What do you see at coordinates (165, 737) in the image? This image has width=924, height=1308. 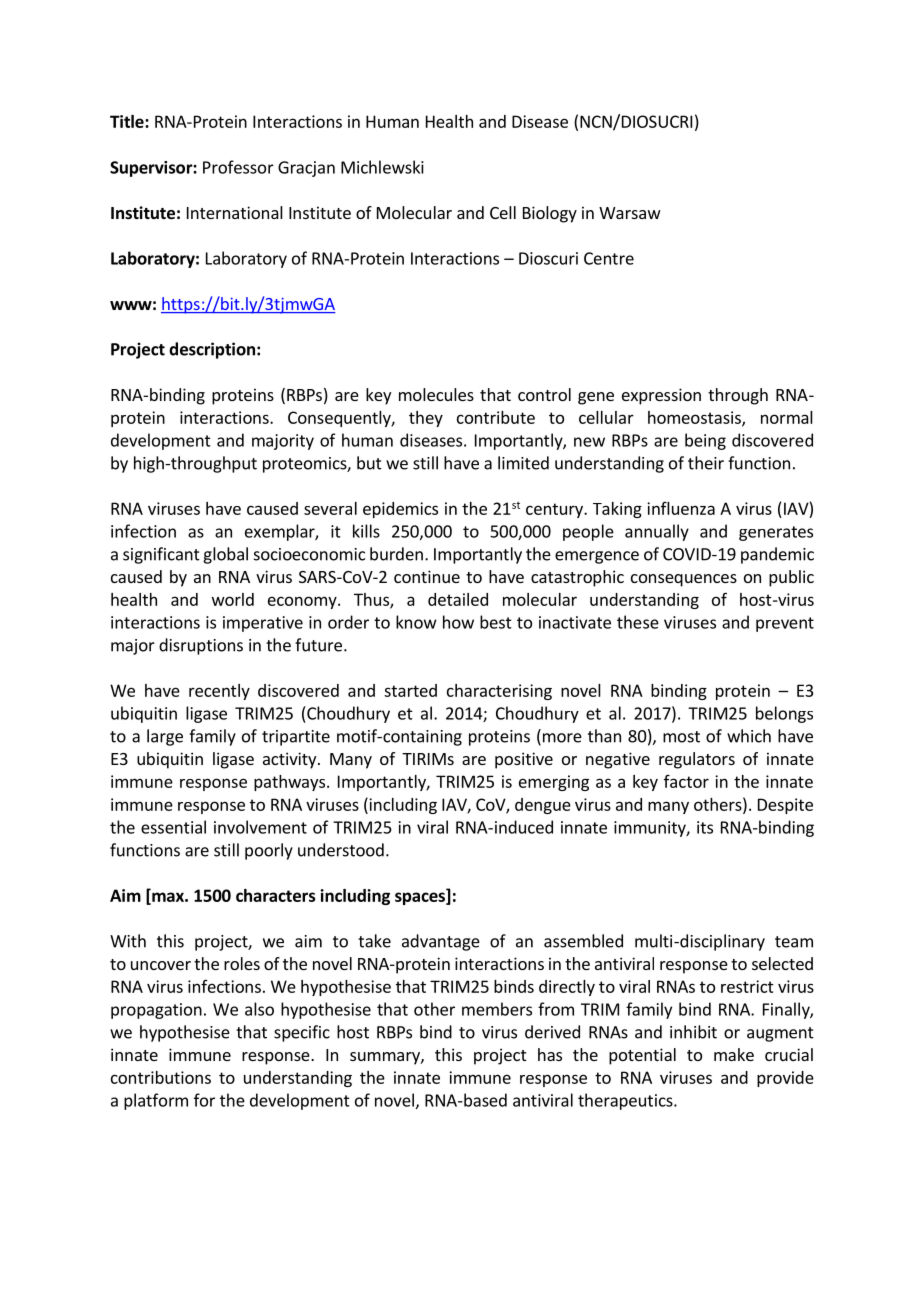 I see `large` at bounding box center [165, 737].
